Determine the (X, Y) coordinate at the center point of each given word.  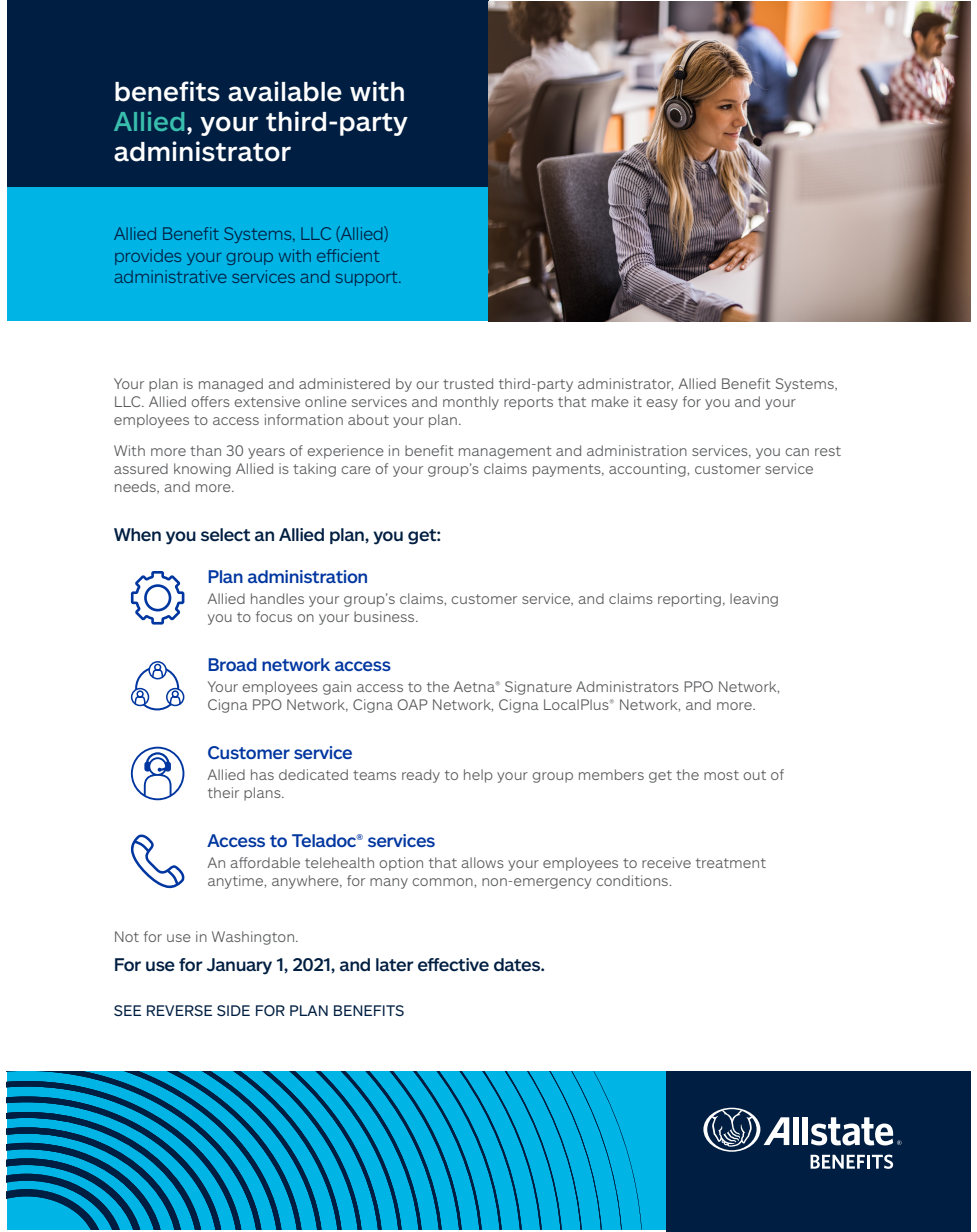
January (239, 966)
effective (453, 964)
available (285, 91)
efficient (348, 255)
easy (662, 404)
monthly (471, 403)
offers (210, 401)
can (797, 452)
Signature (538, 688)
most (721, 775)
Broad (232, 664)
